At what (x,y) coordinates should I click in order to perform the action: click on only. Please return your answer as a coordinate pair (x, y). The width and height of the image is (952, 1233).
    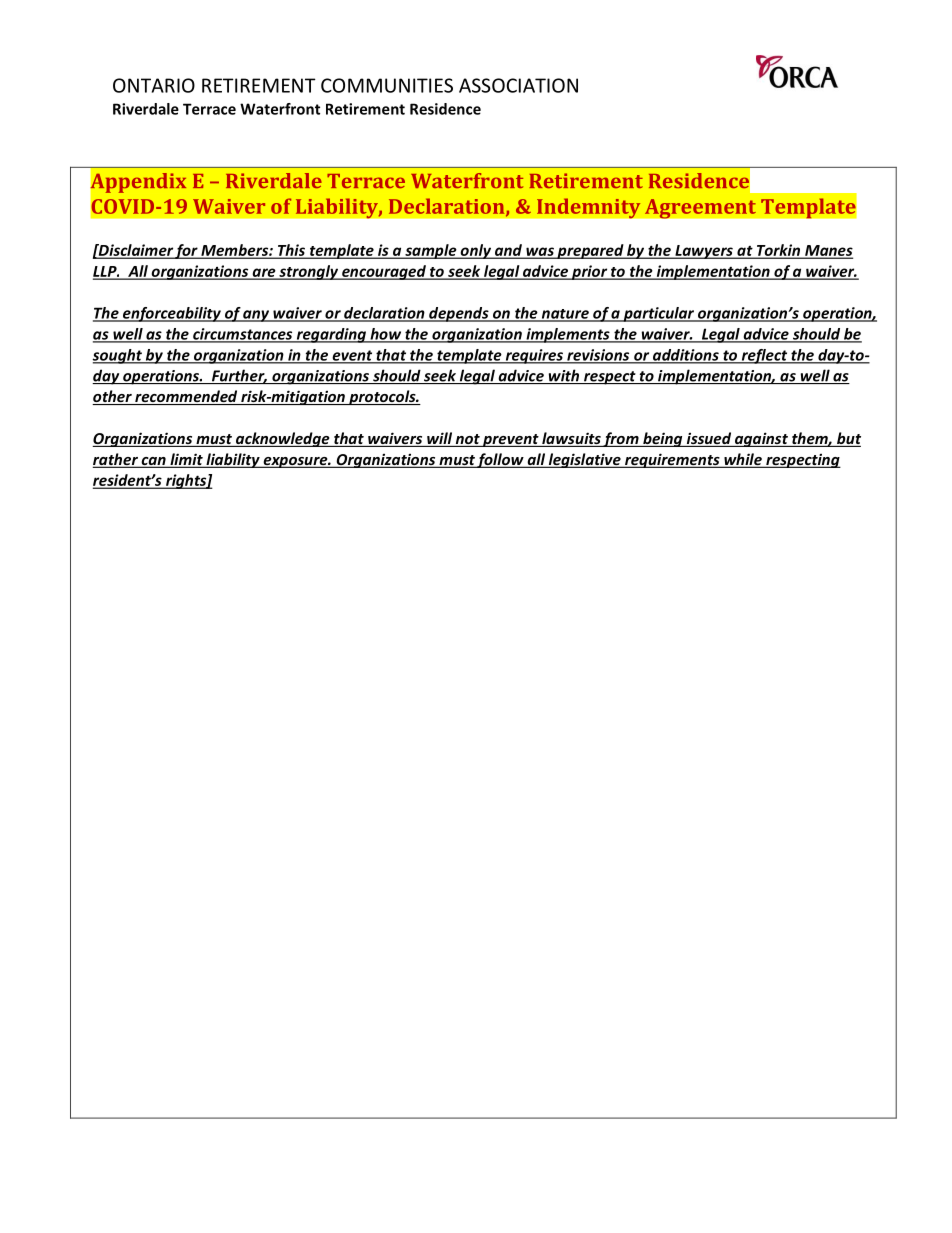
    Looking at the image, I should click on (476, 251).
